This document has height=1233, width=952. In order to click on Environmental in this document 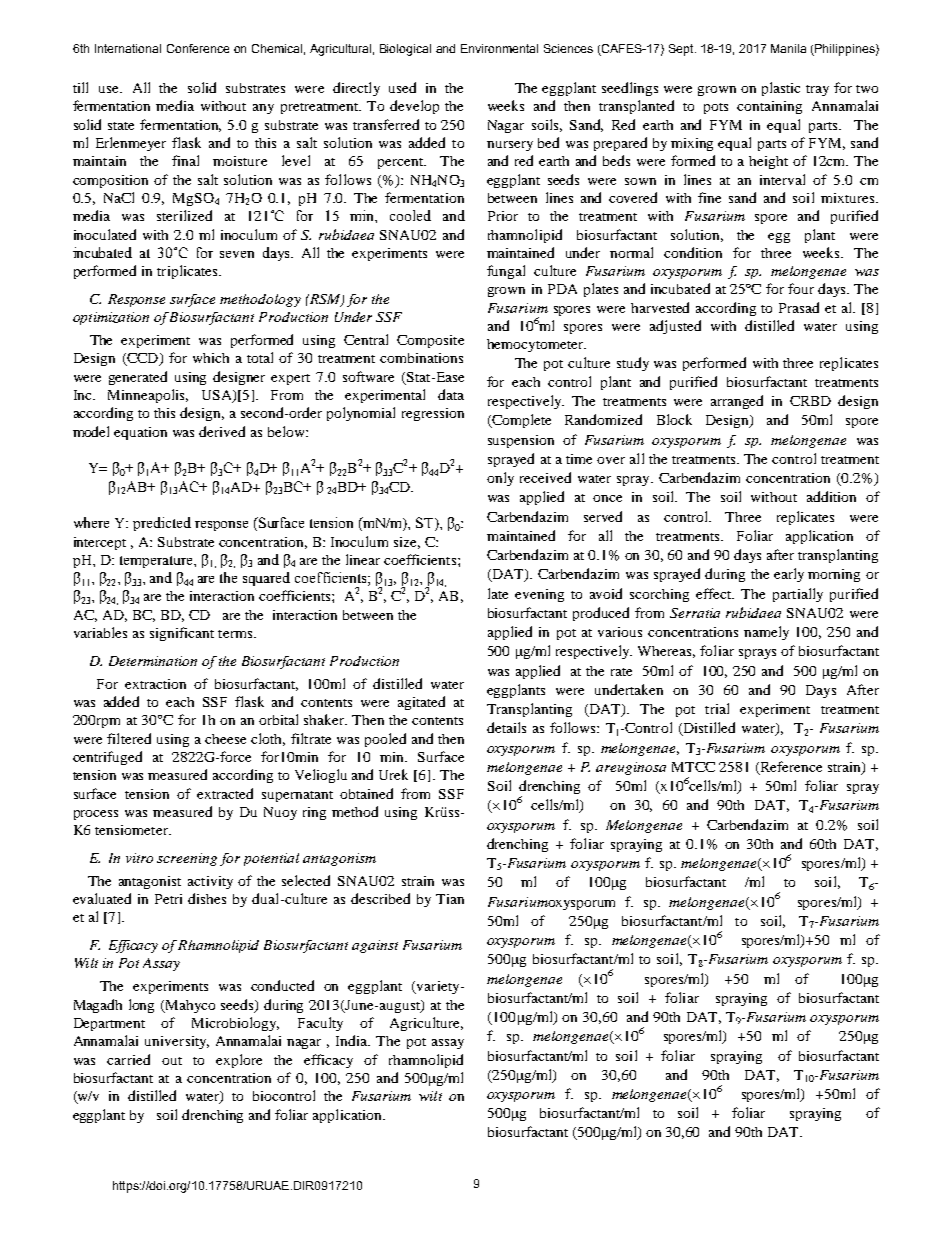, I will do `click(499, 48)`.
